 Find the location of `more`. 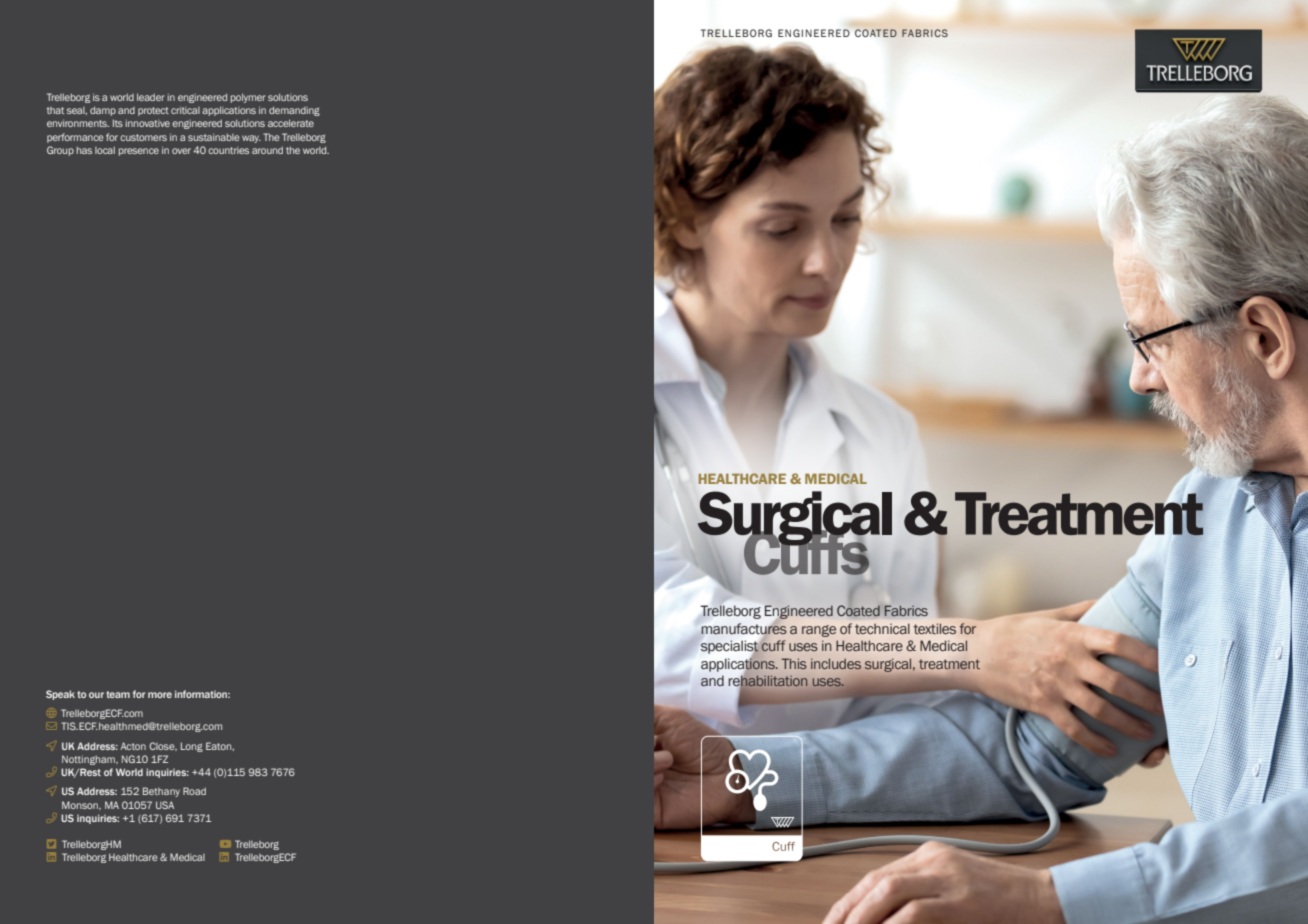

more is located at coordinates (160, 695).
